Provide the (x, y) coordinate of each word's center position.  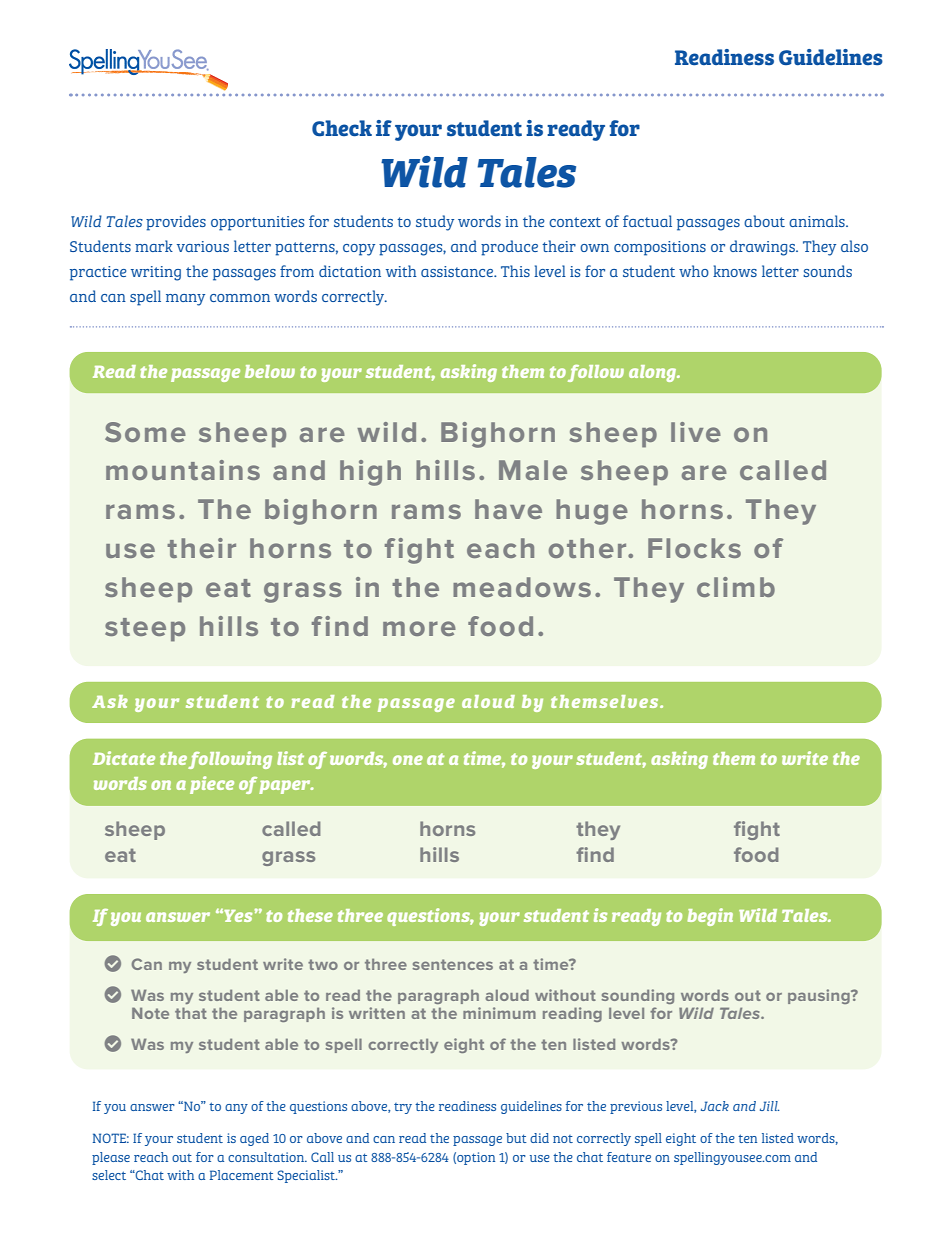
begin (710, 917)
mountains (183, 470)
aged (254, 1139)
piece (212, 785)
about (764, 221)
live (696, 432)
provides (176, 223)
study (435, 223)
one (408, 760)
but (516, 1138)
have (508, 509)
